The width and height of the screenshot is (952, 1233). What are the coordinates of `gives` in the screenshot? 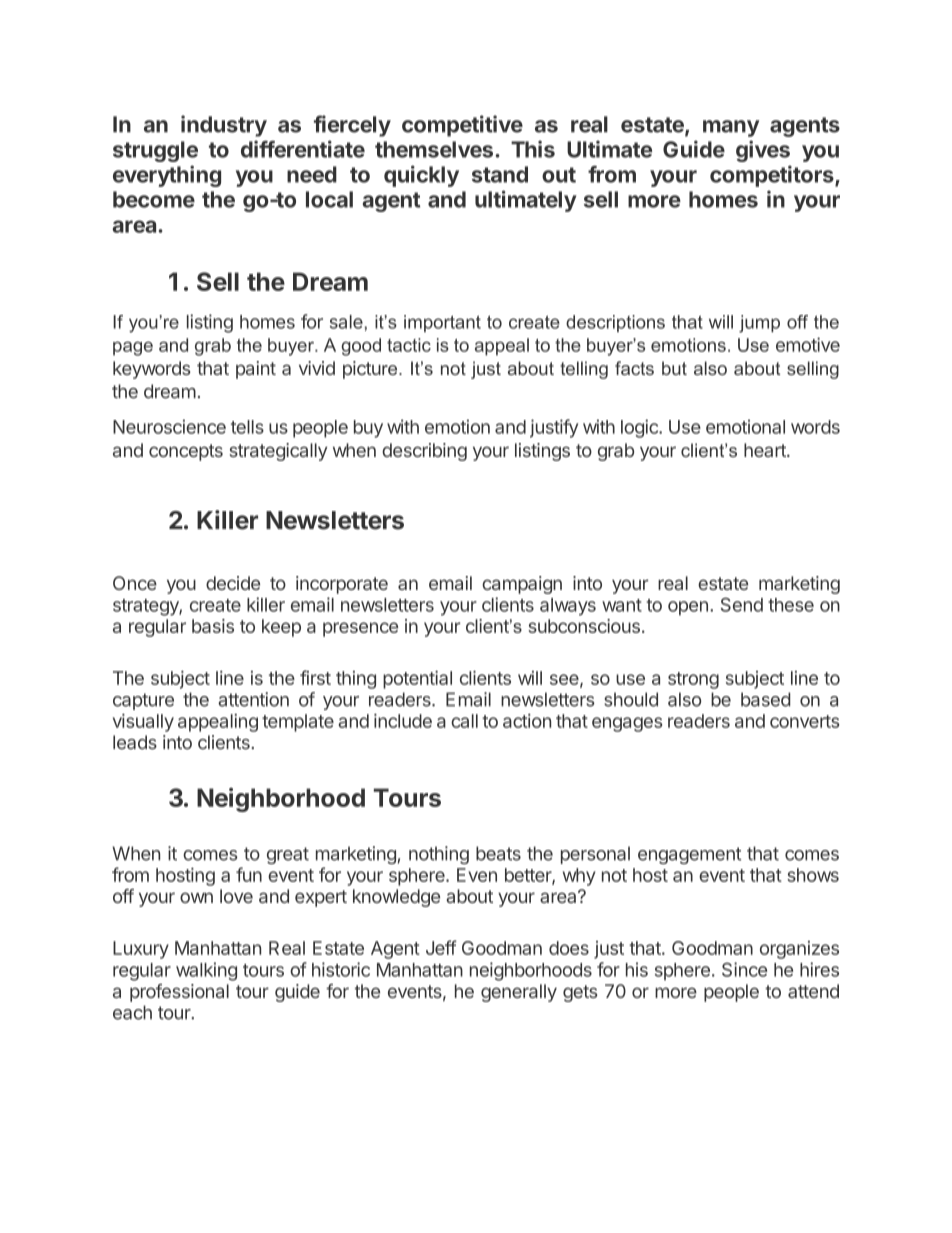 It's located at (763, 151).
